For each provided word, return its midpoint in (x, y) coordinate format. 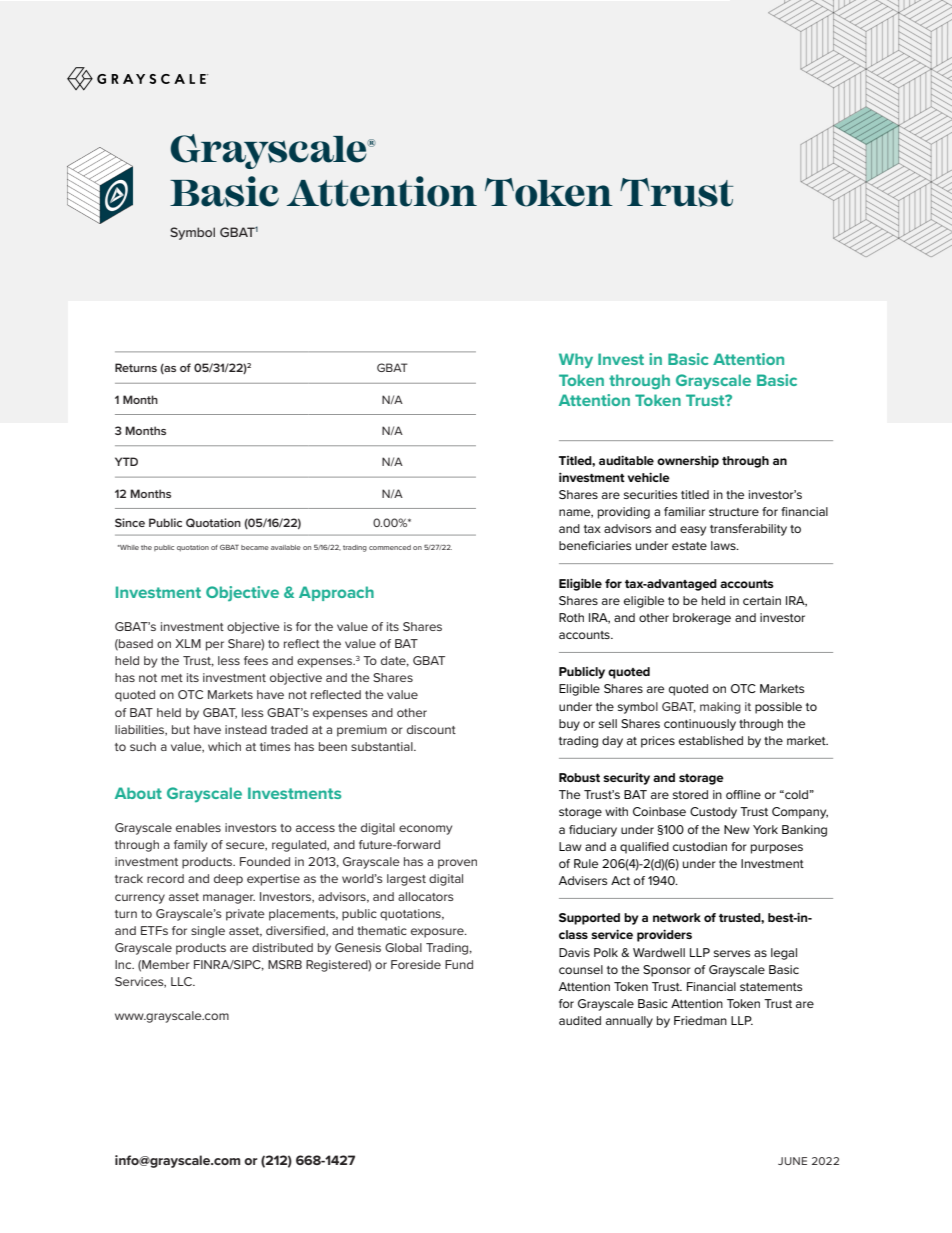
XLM (188, 643)
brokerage (702, 619)
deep (228, 880)
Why (576, 361)
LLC (182, 981)
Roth (571, 617)
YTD (126, 461)
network (677, 917)
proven (457, 864)
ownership (688, 461)
